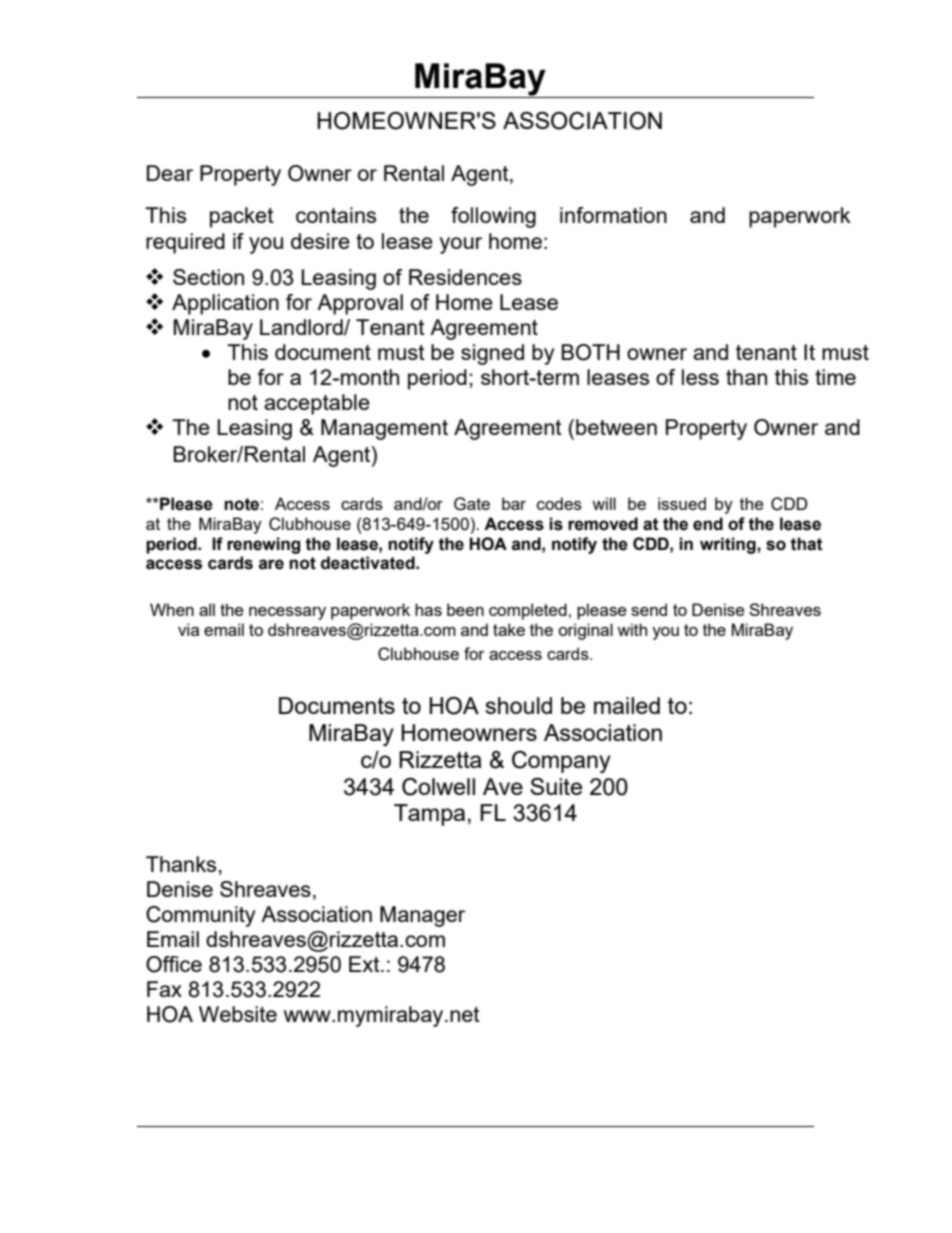  I want to click on Website, so click(238, 1014).
